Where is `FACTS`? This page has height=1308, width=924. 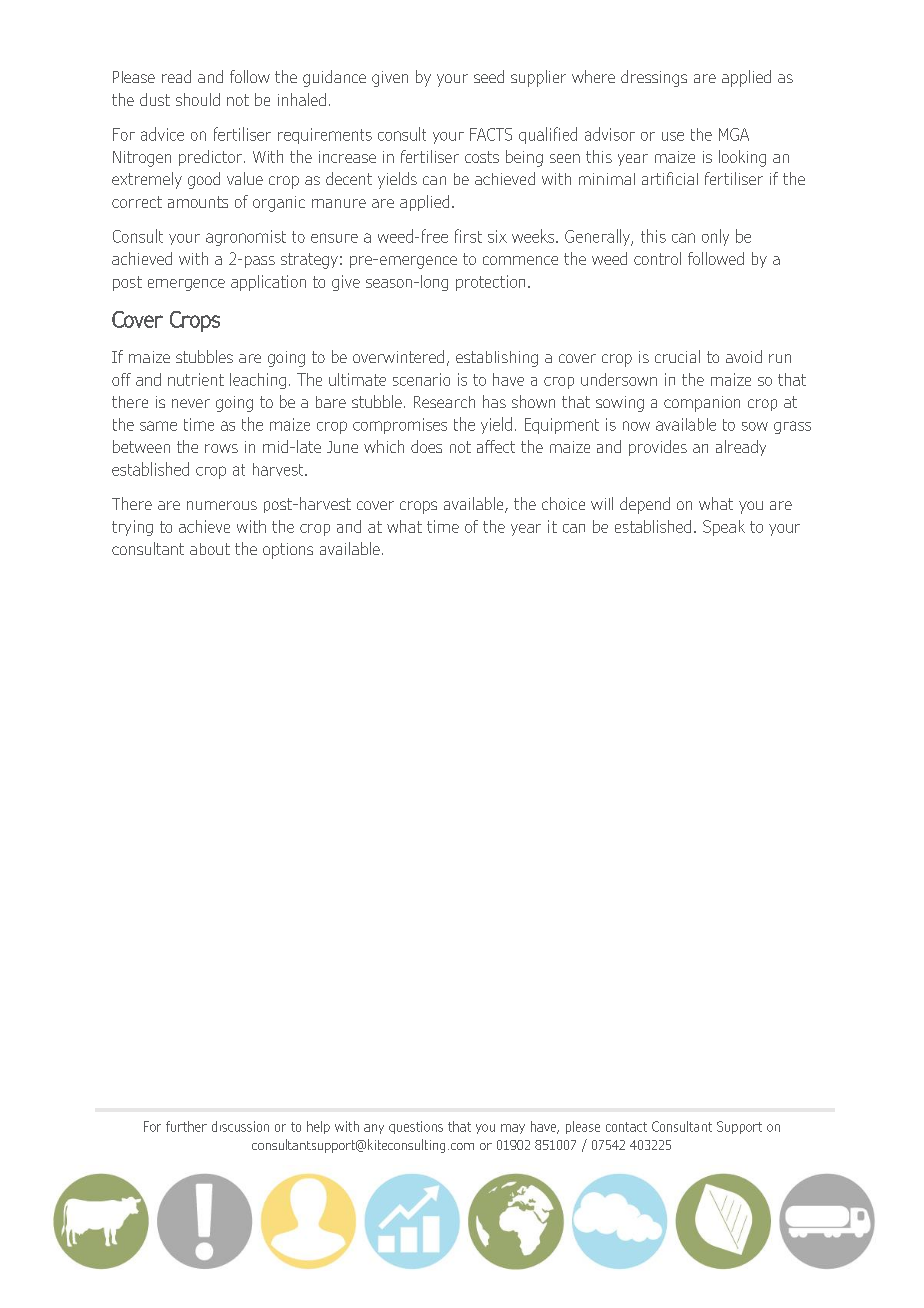
FACTS is located at coordinates (491, 134).
